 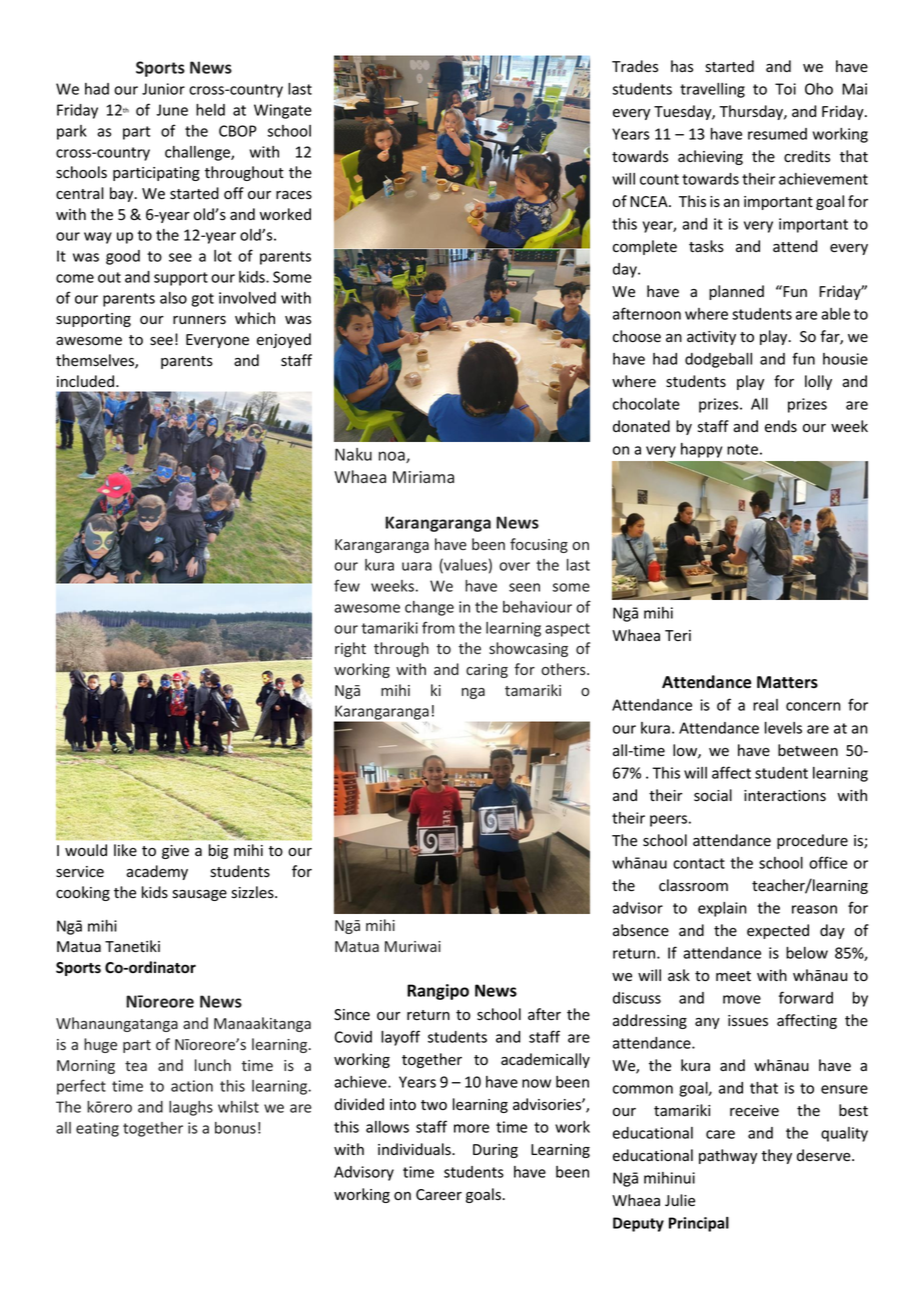 What do you see at coordinates (352, 1015) in the screenshot?
I see `Since` at bounding box center [352, 1015].
